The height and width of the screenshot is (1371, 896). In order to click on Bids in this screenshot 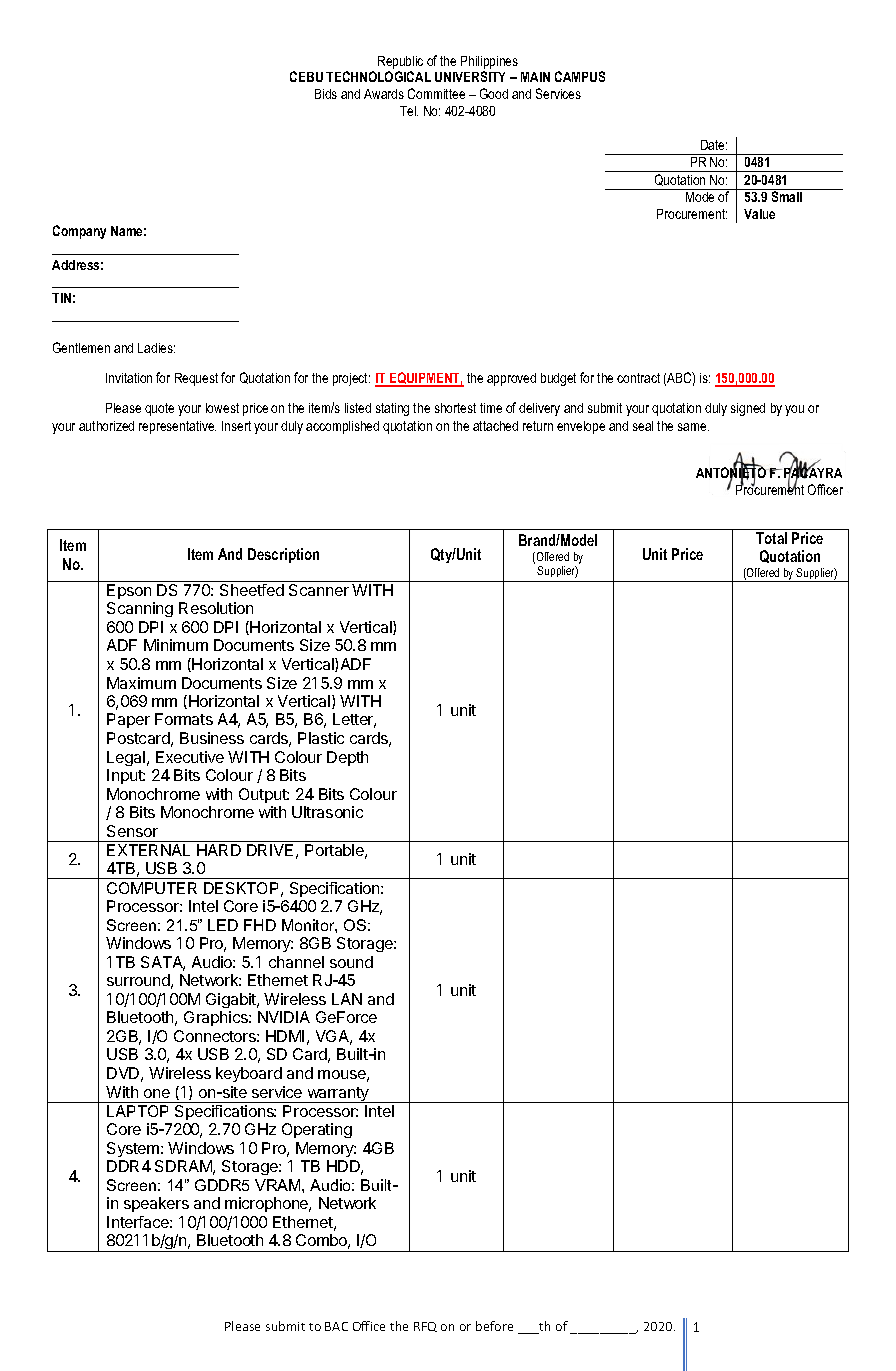, I will do `click(326, 94)`.
